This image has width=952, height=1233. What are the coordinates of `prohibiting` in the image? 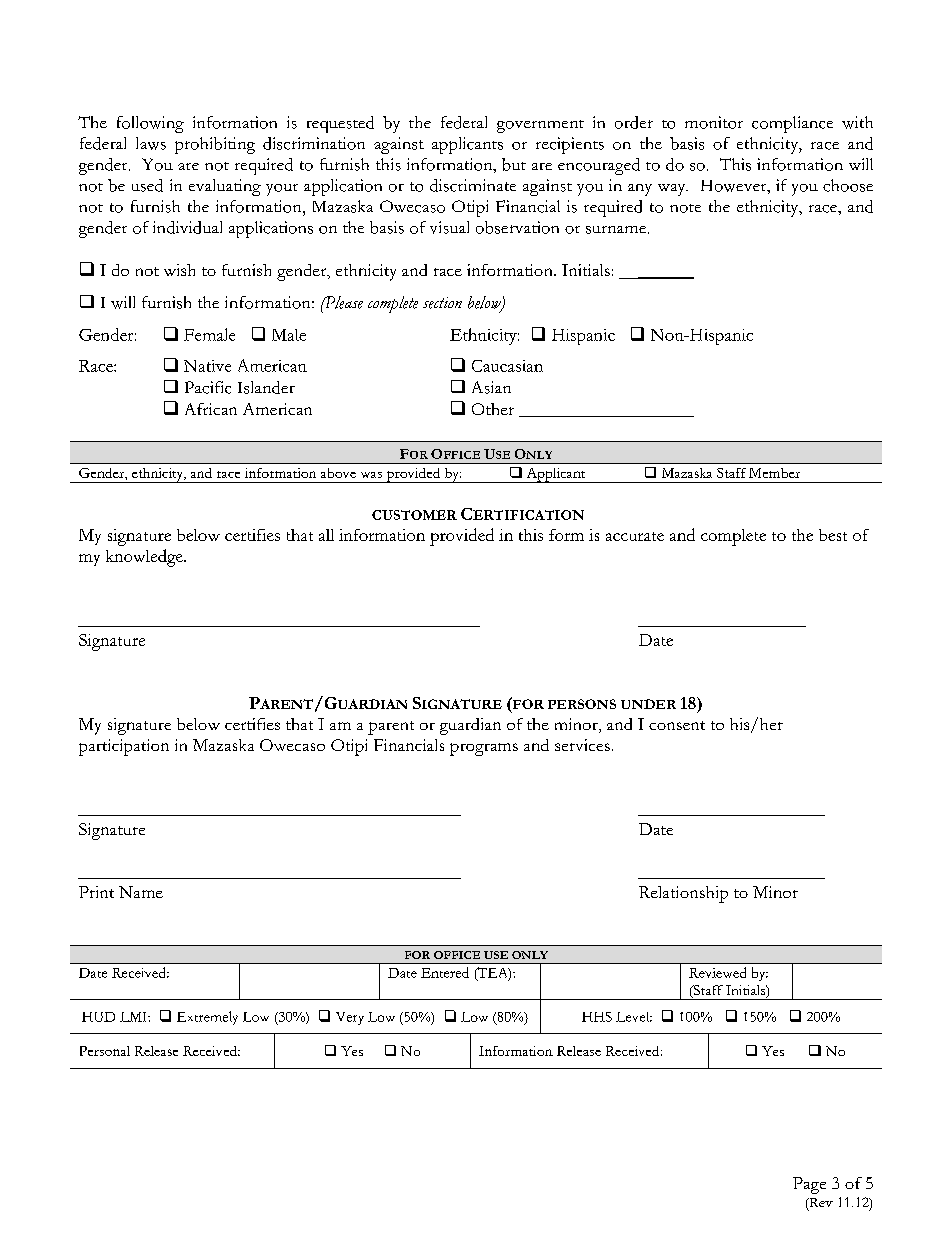 It's located at (215, 145).
